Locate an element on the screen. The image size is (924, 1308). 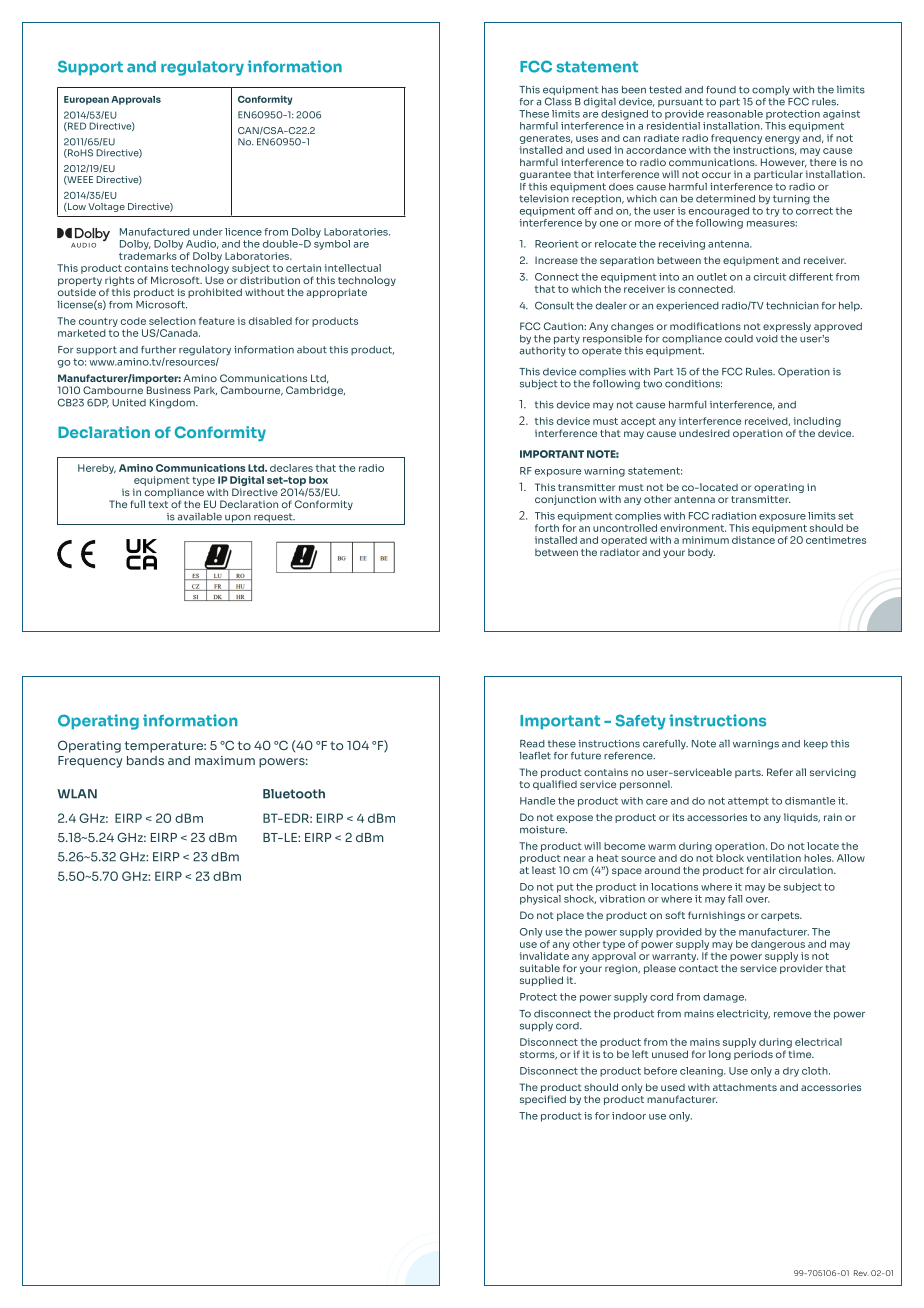
indoor is located at coordinates (629, 1116).
